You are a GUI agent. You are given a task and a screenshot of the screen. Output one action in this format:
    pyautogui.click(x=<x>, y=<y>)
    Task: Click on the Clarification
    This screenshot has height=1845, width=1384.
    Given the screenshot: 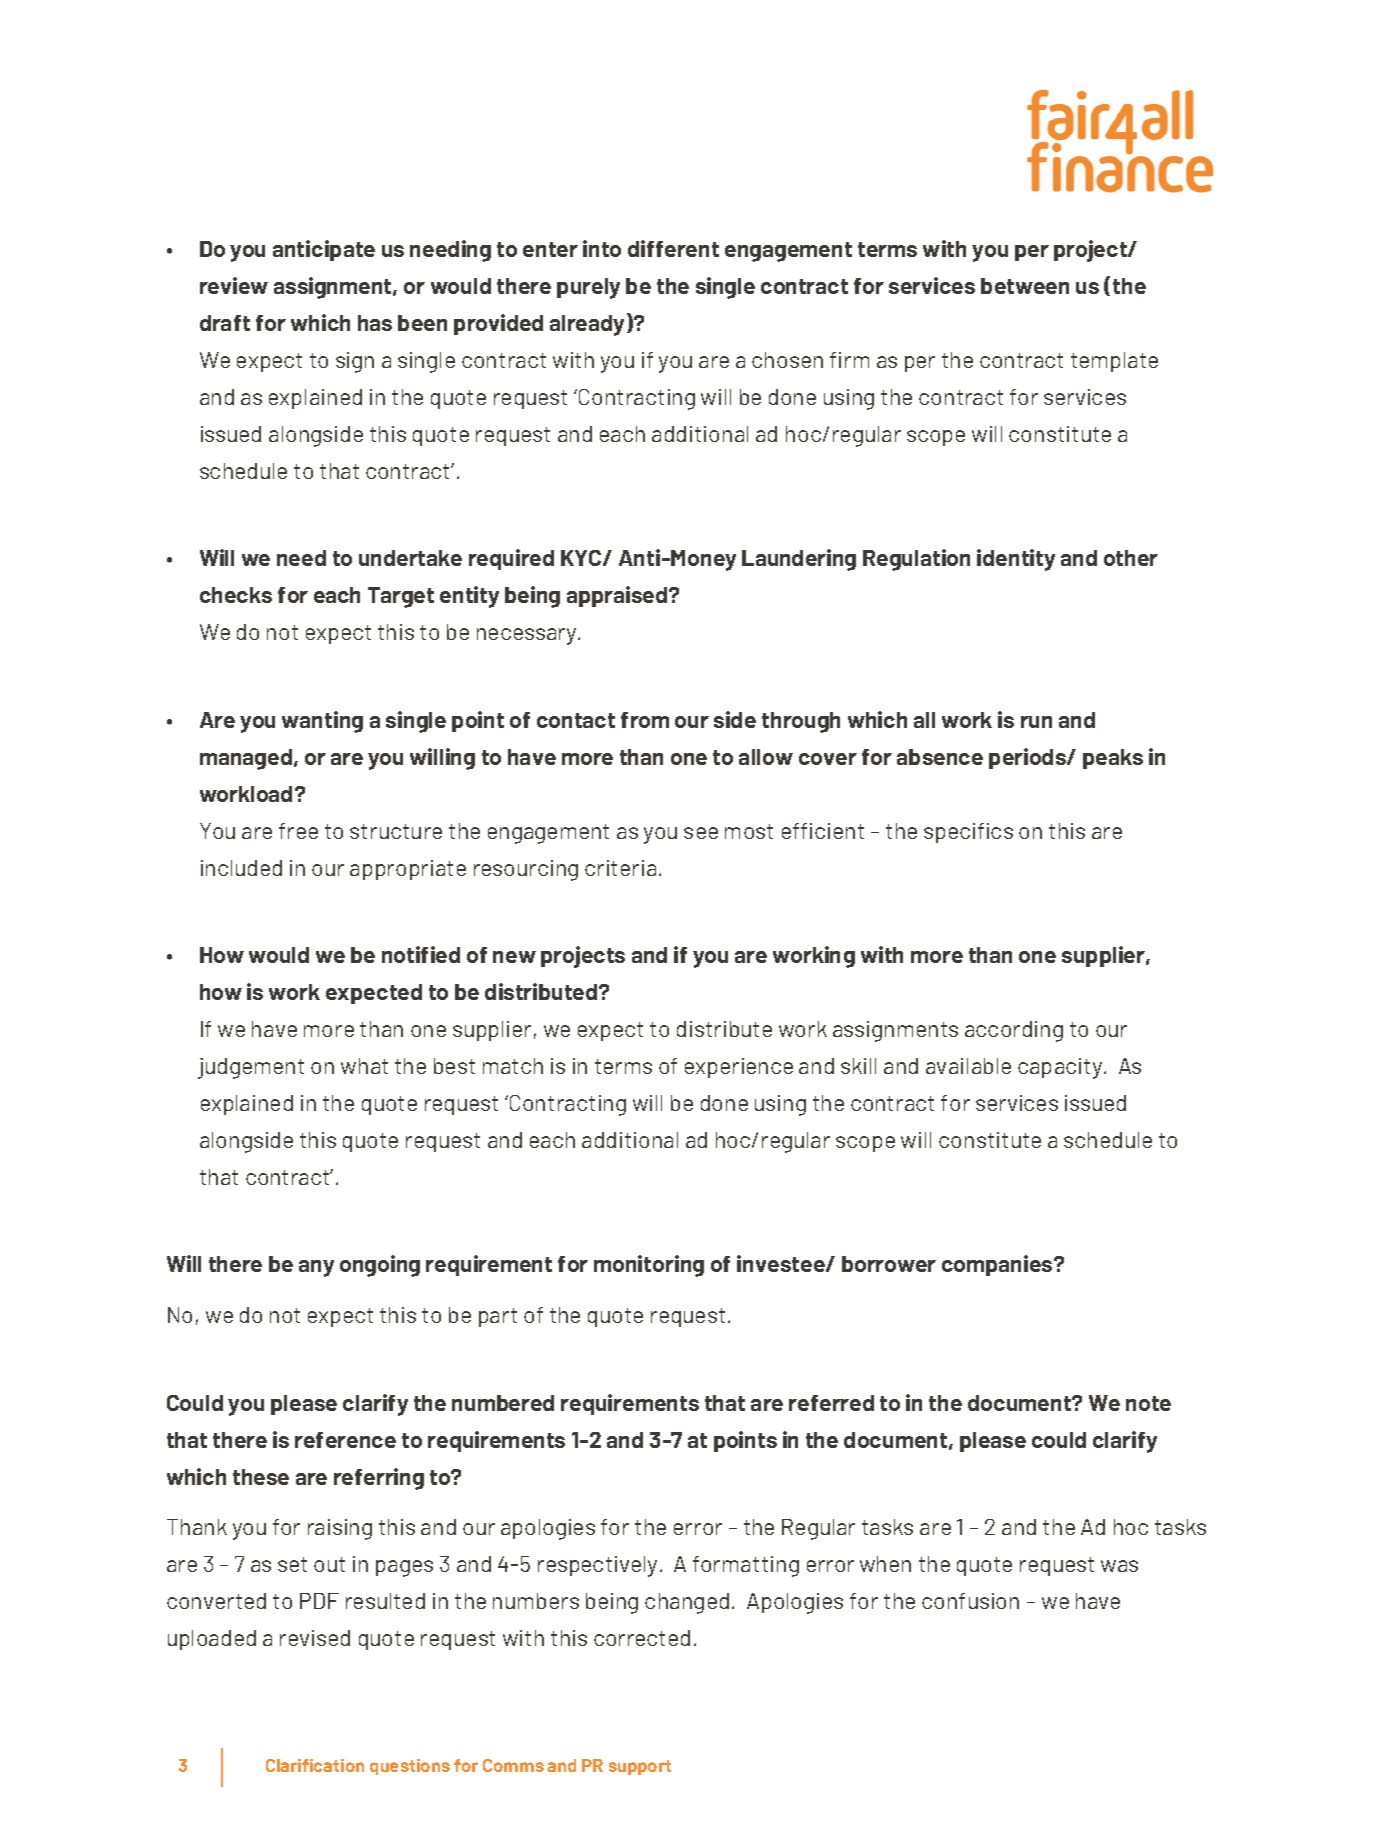 What is the action you would take?
    pyautogui.click(x=315, y=1765)
